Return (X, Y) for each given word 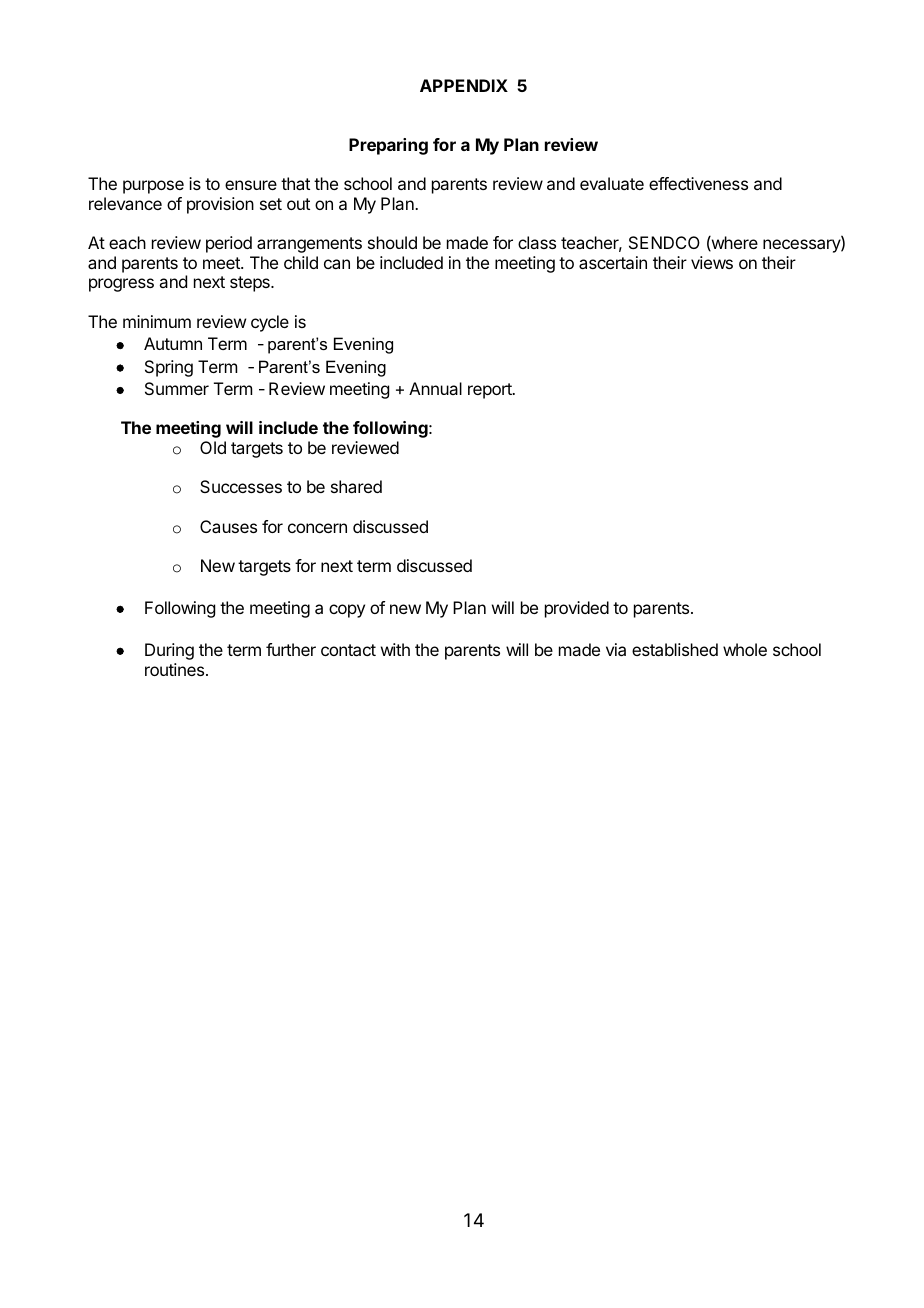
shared (356, 486)
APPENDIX (464, 85)
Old (213, 447)
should (392, 242)
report (491, 391)
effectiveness (698, 183)
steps (251, 284)
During (169, 651)
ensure (251, 185)
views (712, 262)
